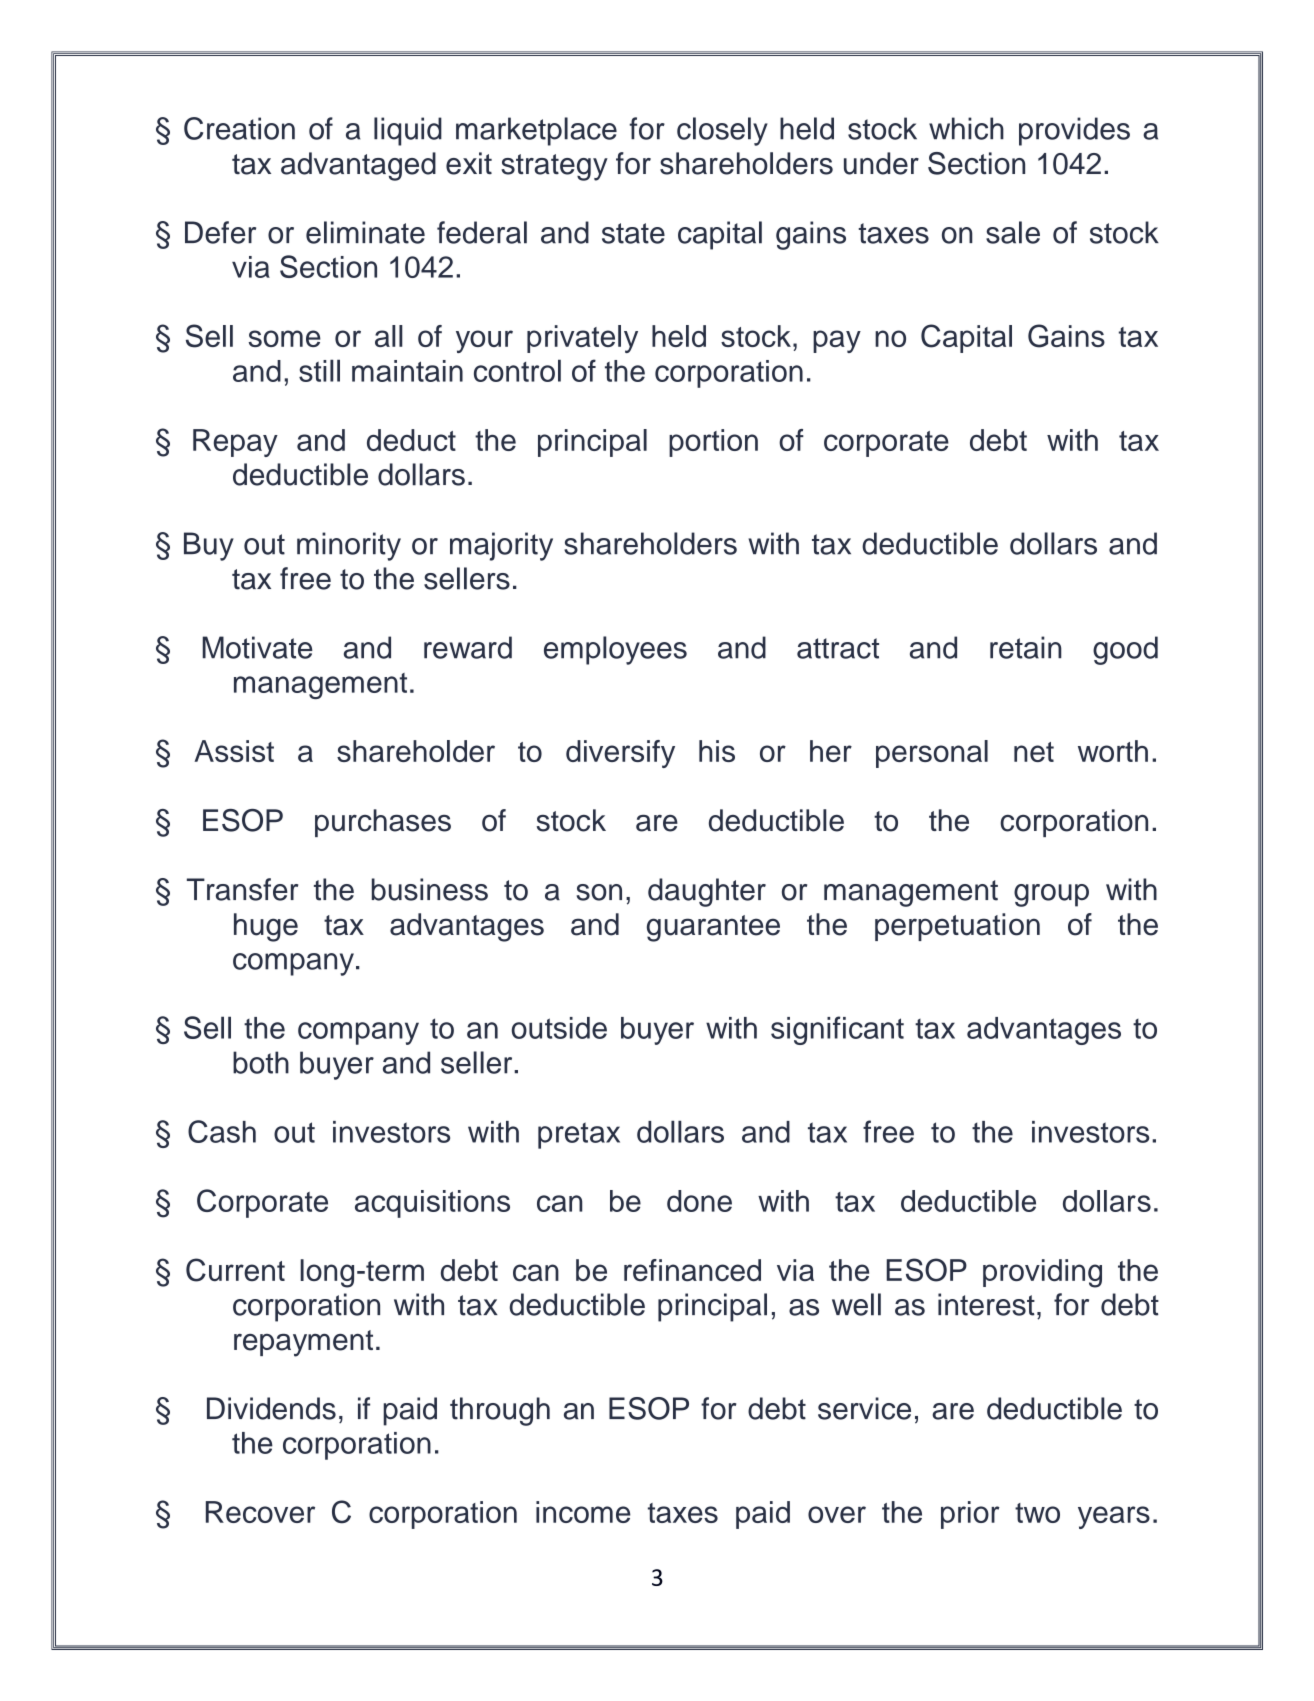 Image resolution: width=1314 pixels, height=1701 pixels. Describe the element at coordinates (261, 1062) in the document. I see `both` at that location.
